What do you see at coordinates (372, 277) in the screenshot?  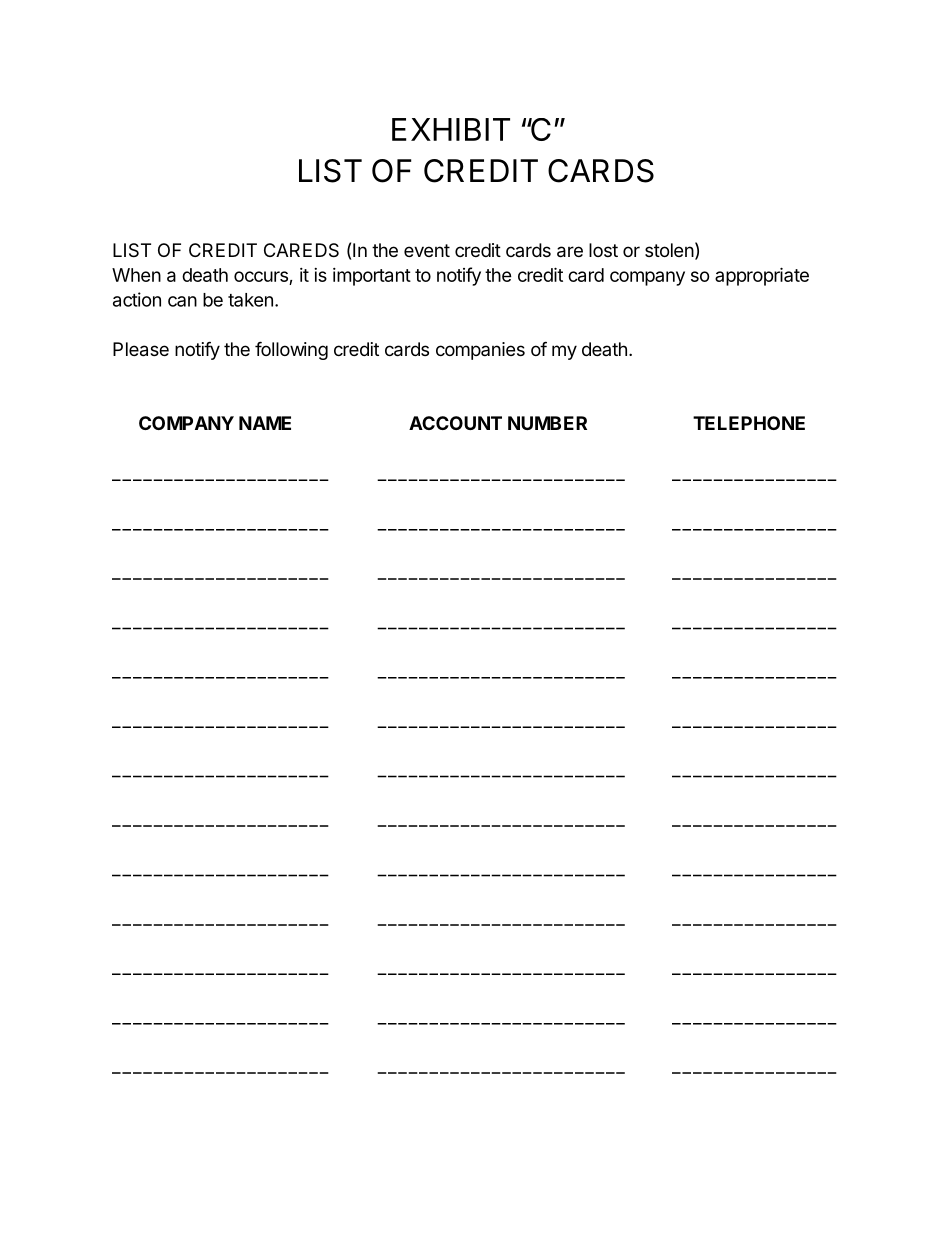 I see `important` at bounding box center [372, 277].
